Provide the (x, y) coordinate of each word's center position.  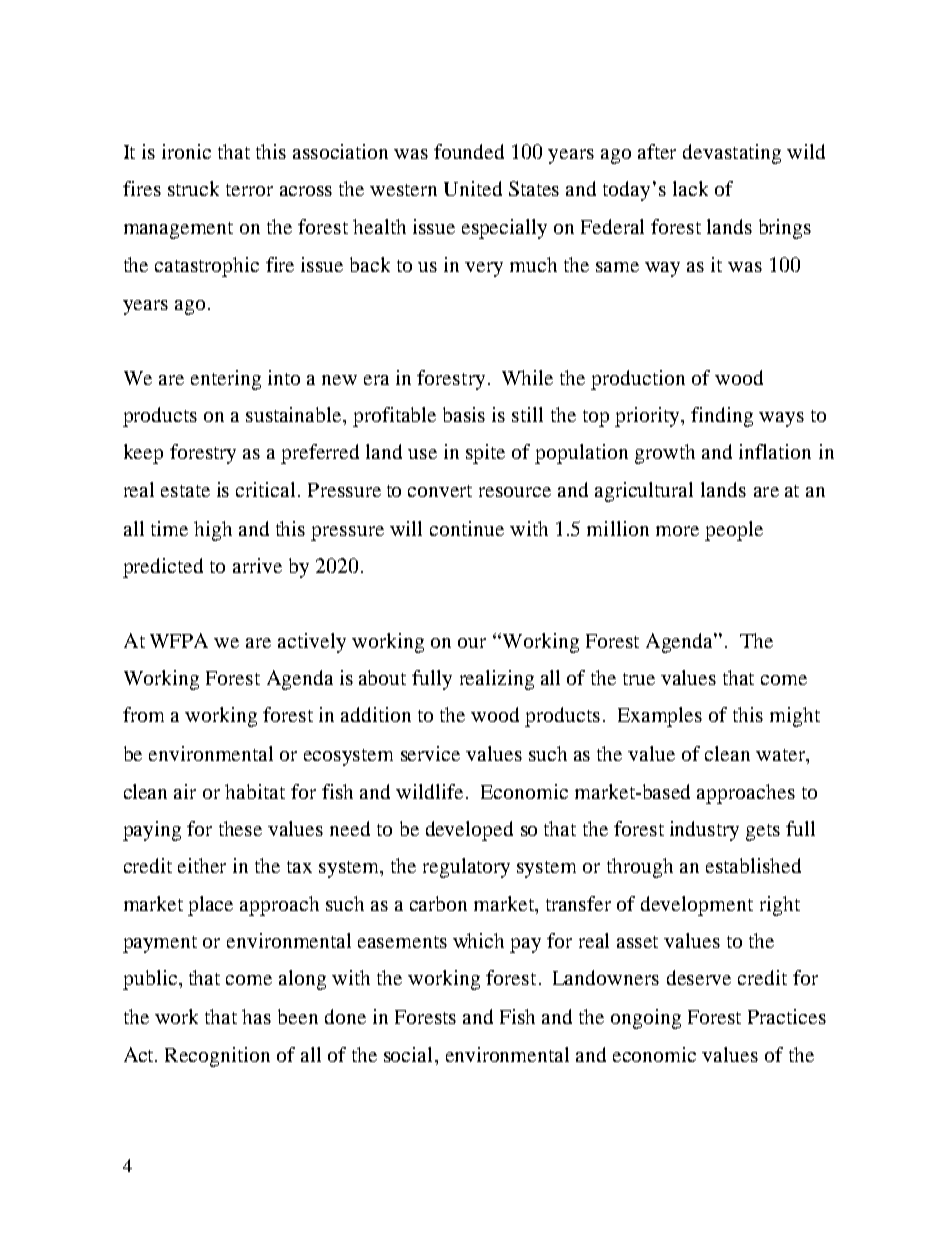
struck (193, 188)
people (734, 531)
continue (467, 528)
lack (690, 188)
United (473, 188)
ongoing (646, 1019)
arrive (257, 565)
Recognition (217, 1057)
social (410, 1054)
